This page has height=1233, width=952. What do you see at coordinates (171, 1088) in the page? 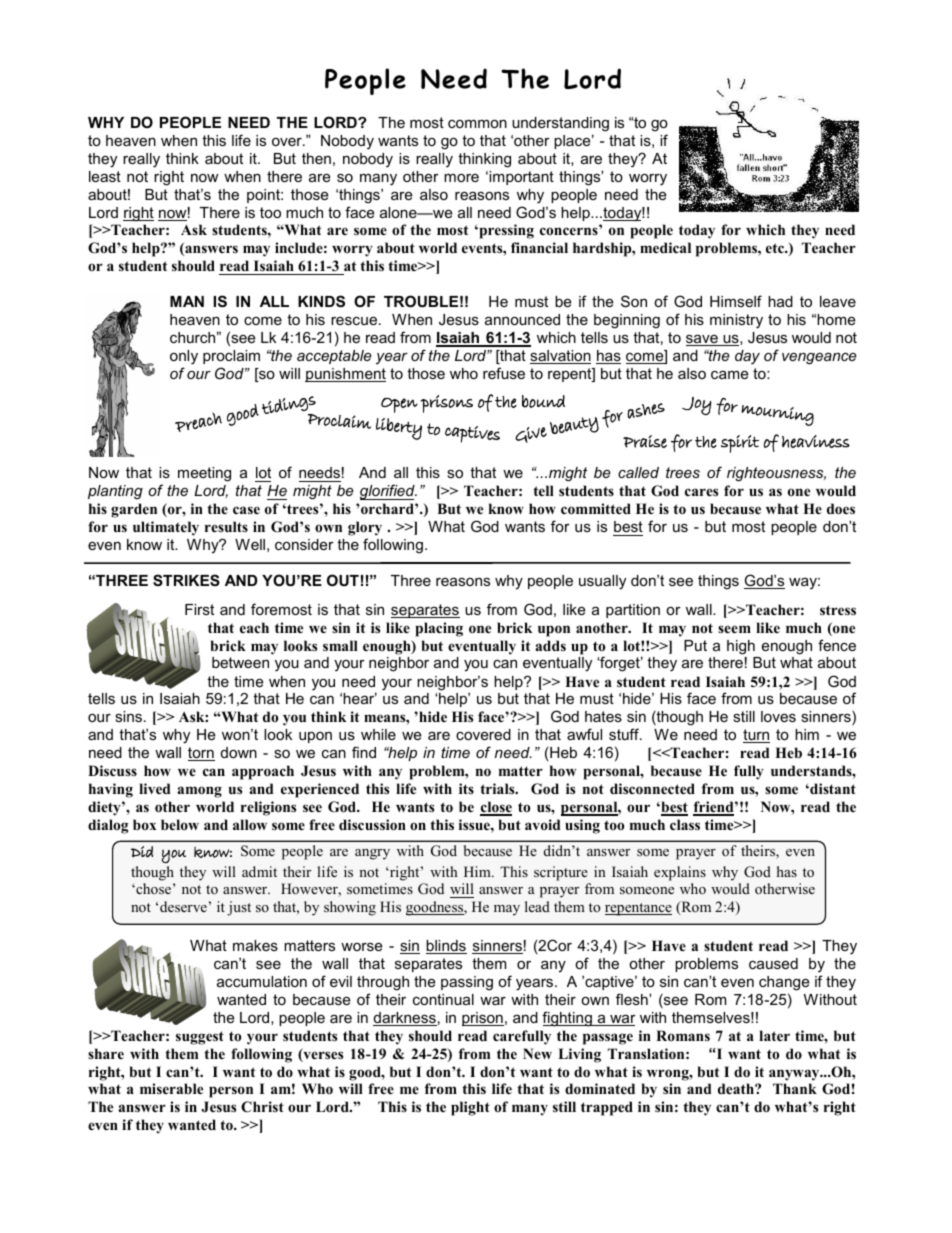
I see `miserable` at bounding box center [171, 1088].
